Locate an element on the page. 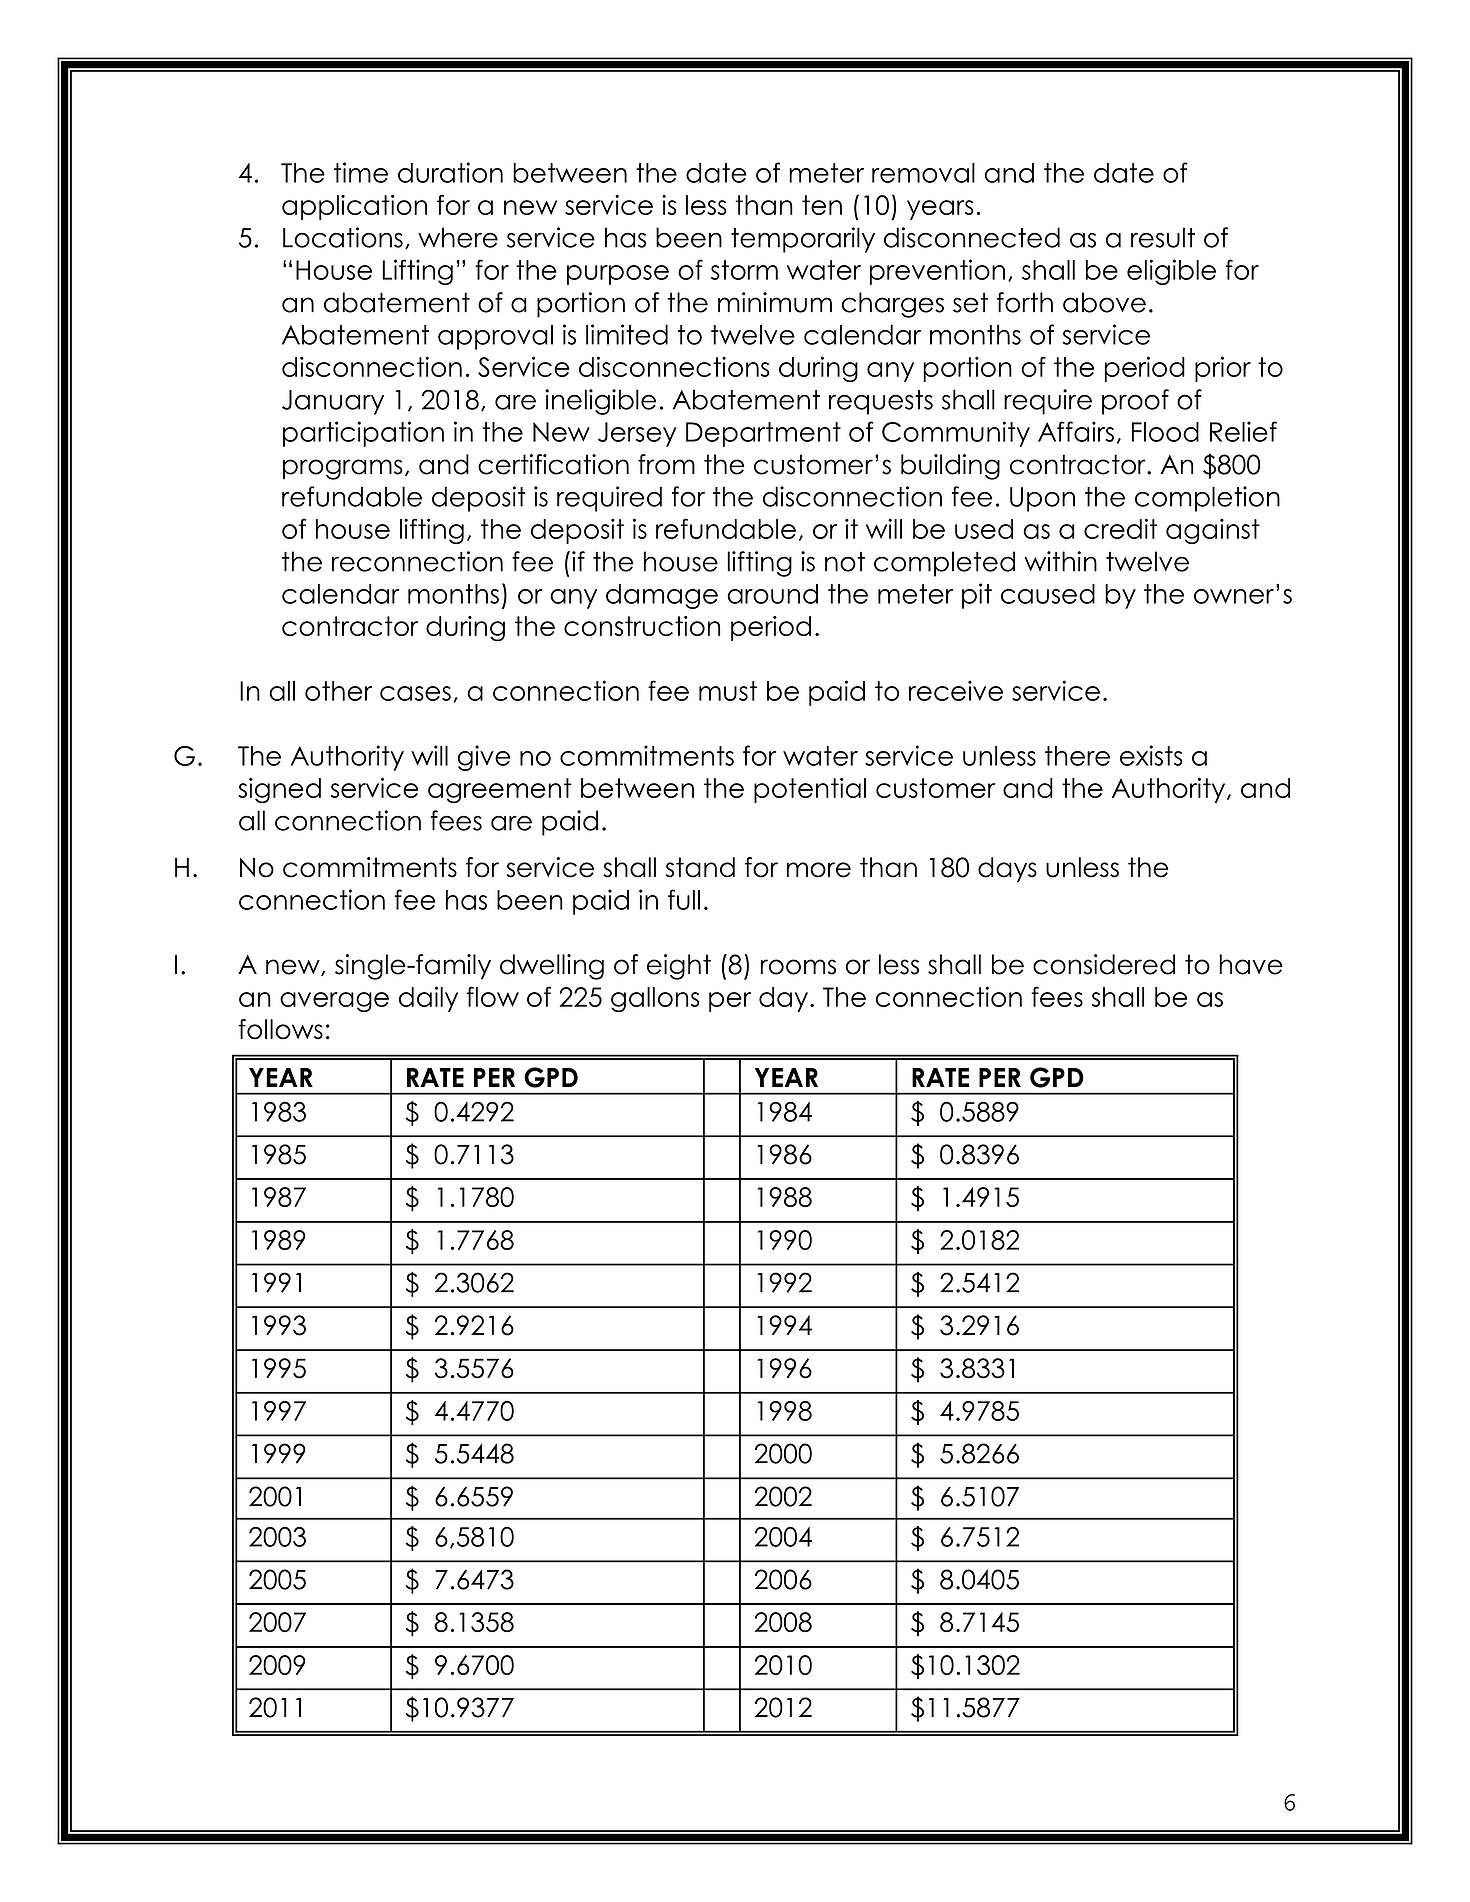 The height and width of the image is (1902, 1470). January is located at coordinates (333, 402).
